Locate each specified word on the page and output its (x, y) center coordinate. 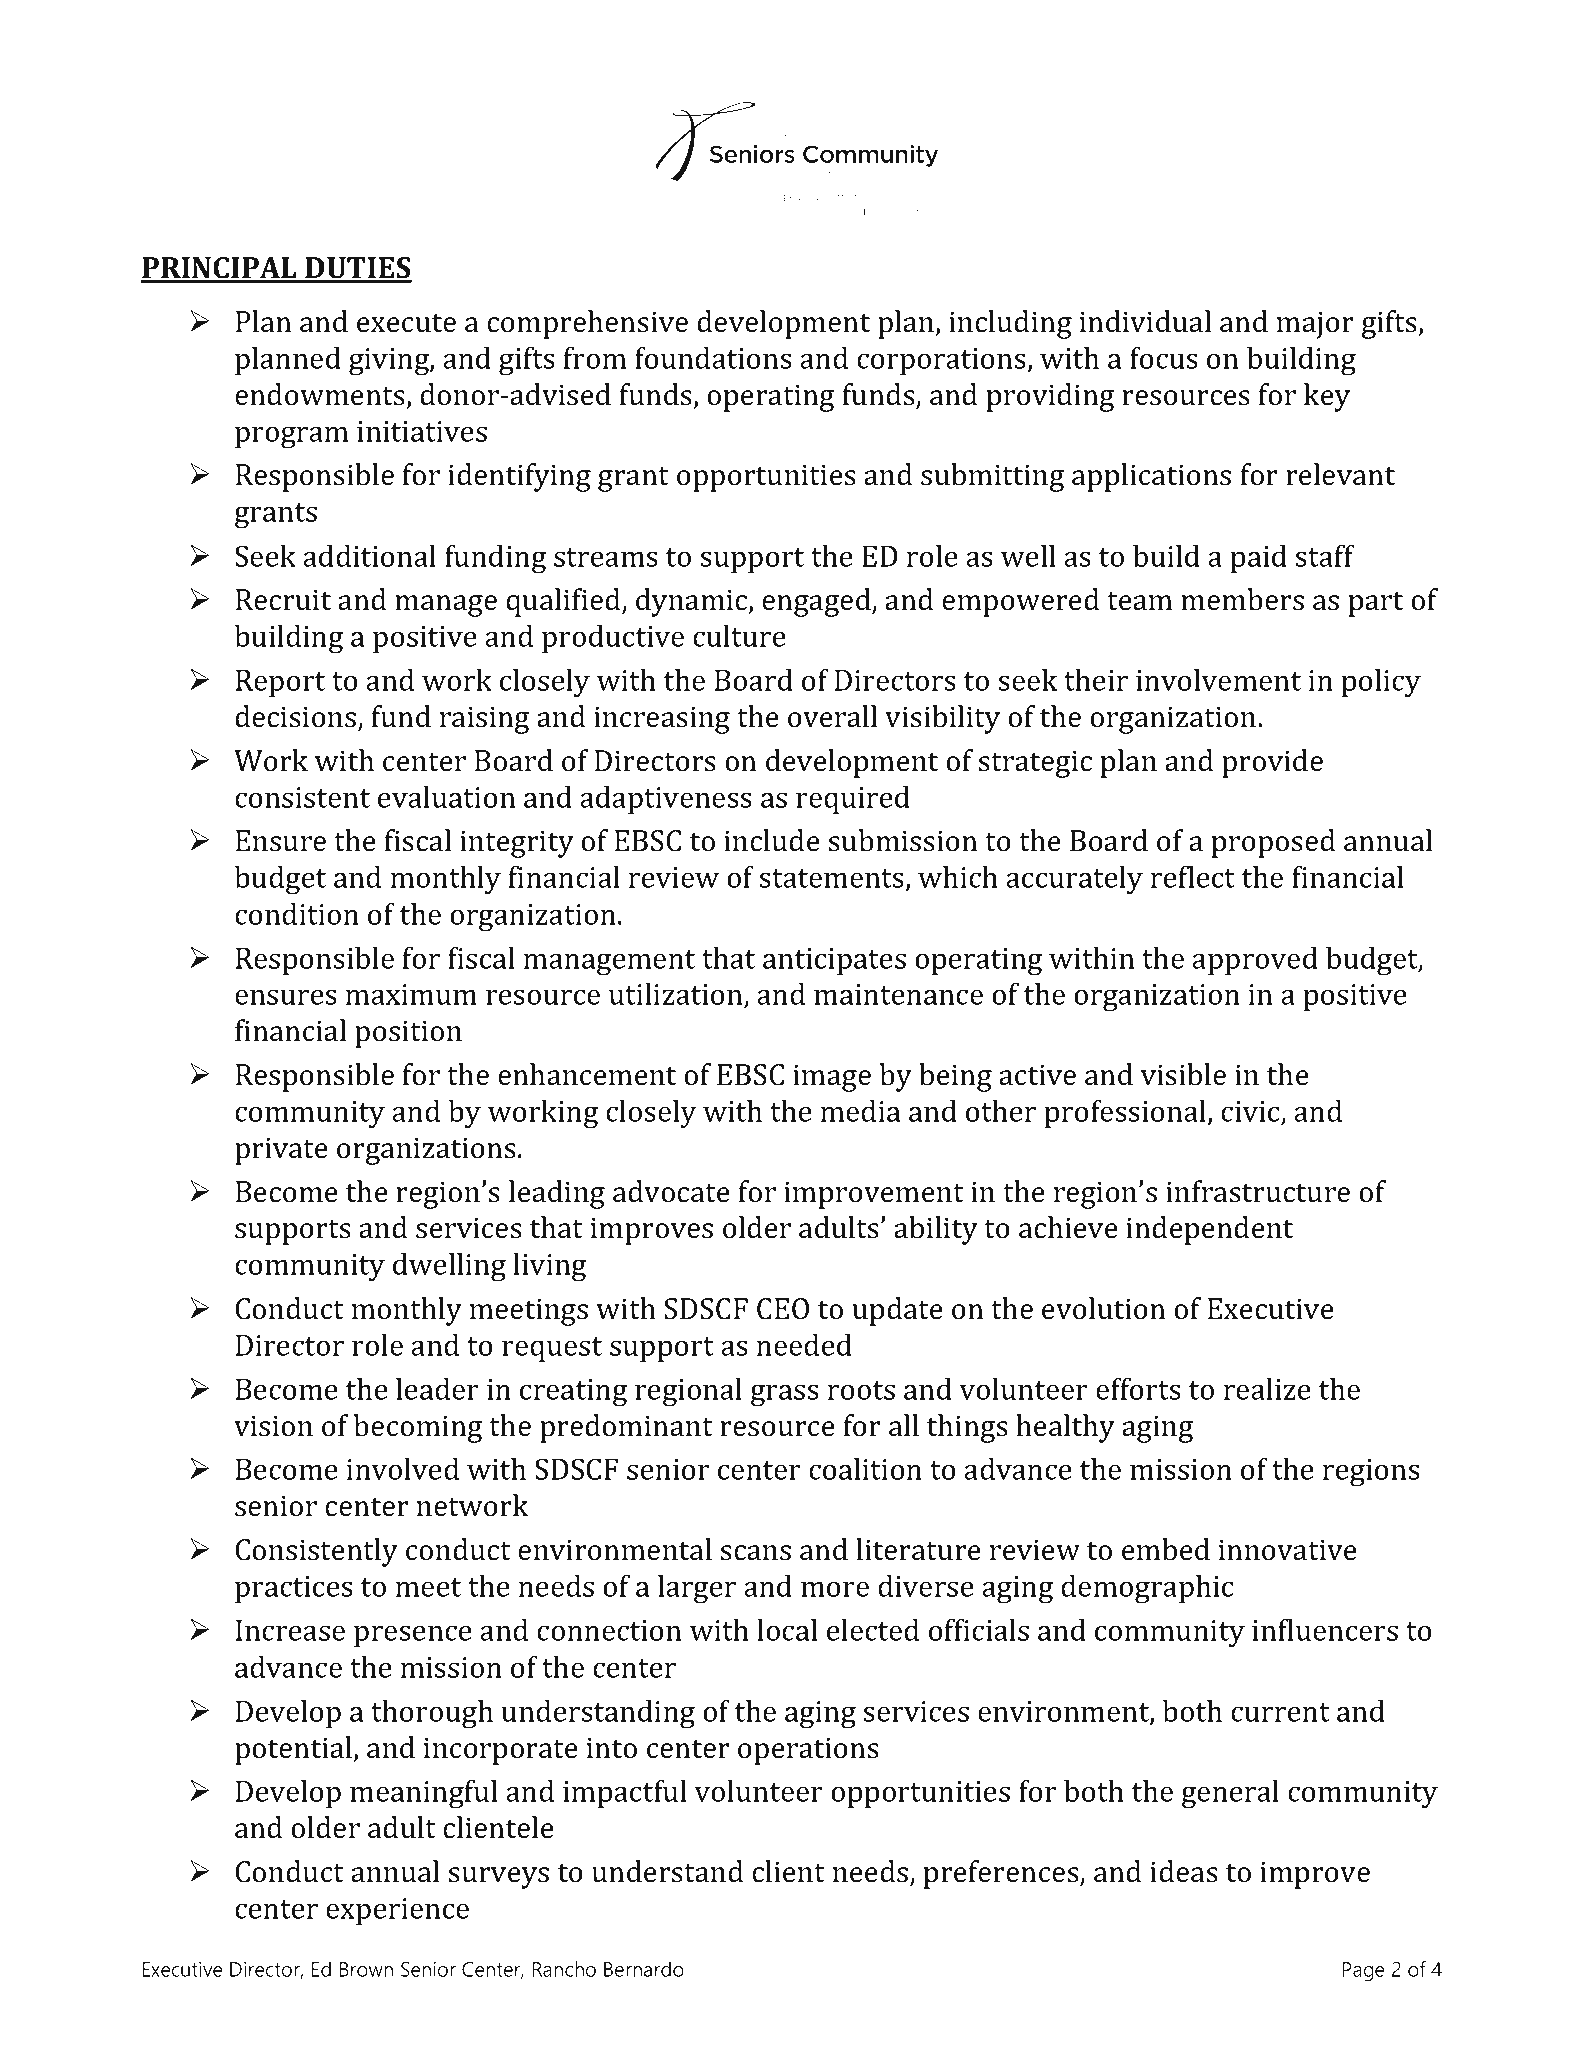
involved (402, 1469)
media (860, 1111)
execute (406, 323)
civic (1250, 1111)
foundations (713, 357)
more (835, 1589)
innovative (1288, 1550)
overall (832, 716)
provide (1272, 763)
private (281, 1151)
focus (1164, 357)
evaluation (446, 797)
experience (397, 1911)
